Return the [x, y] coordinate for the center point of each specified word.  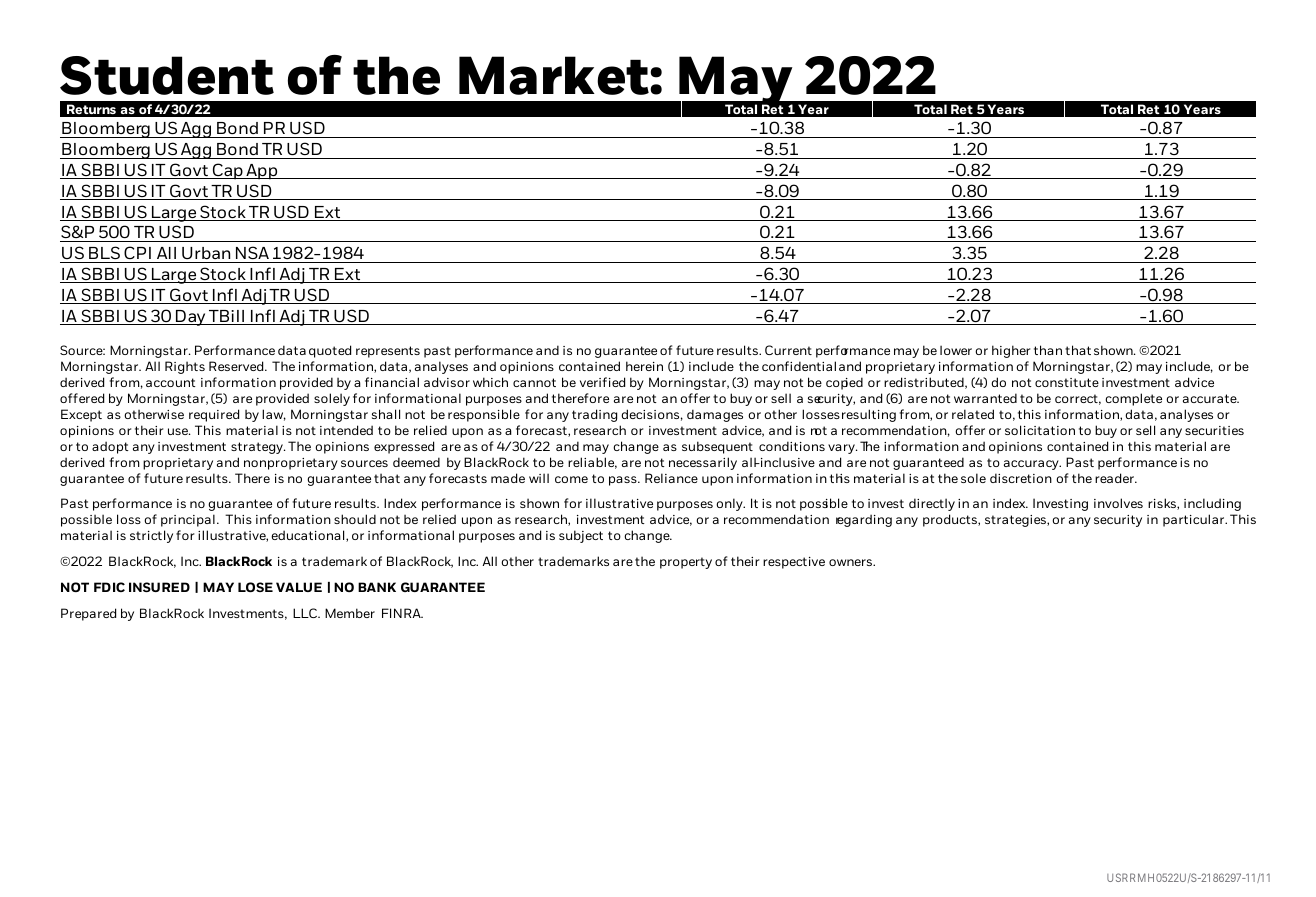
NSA [252, 252]
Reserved [237, 366]
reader [1115, 478]
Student [167, 75]
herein [644, 366]
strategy [258, 448]
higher [1011, 351]
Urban [206, 253]
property [686, 563]
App [262, 172]
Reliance [671, 478]
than [1048, 350]
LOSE [255, 587]
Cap [227, 171]
